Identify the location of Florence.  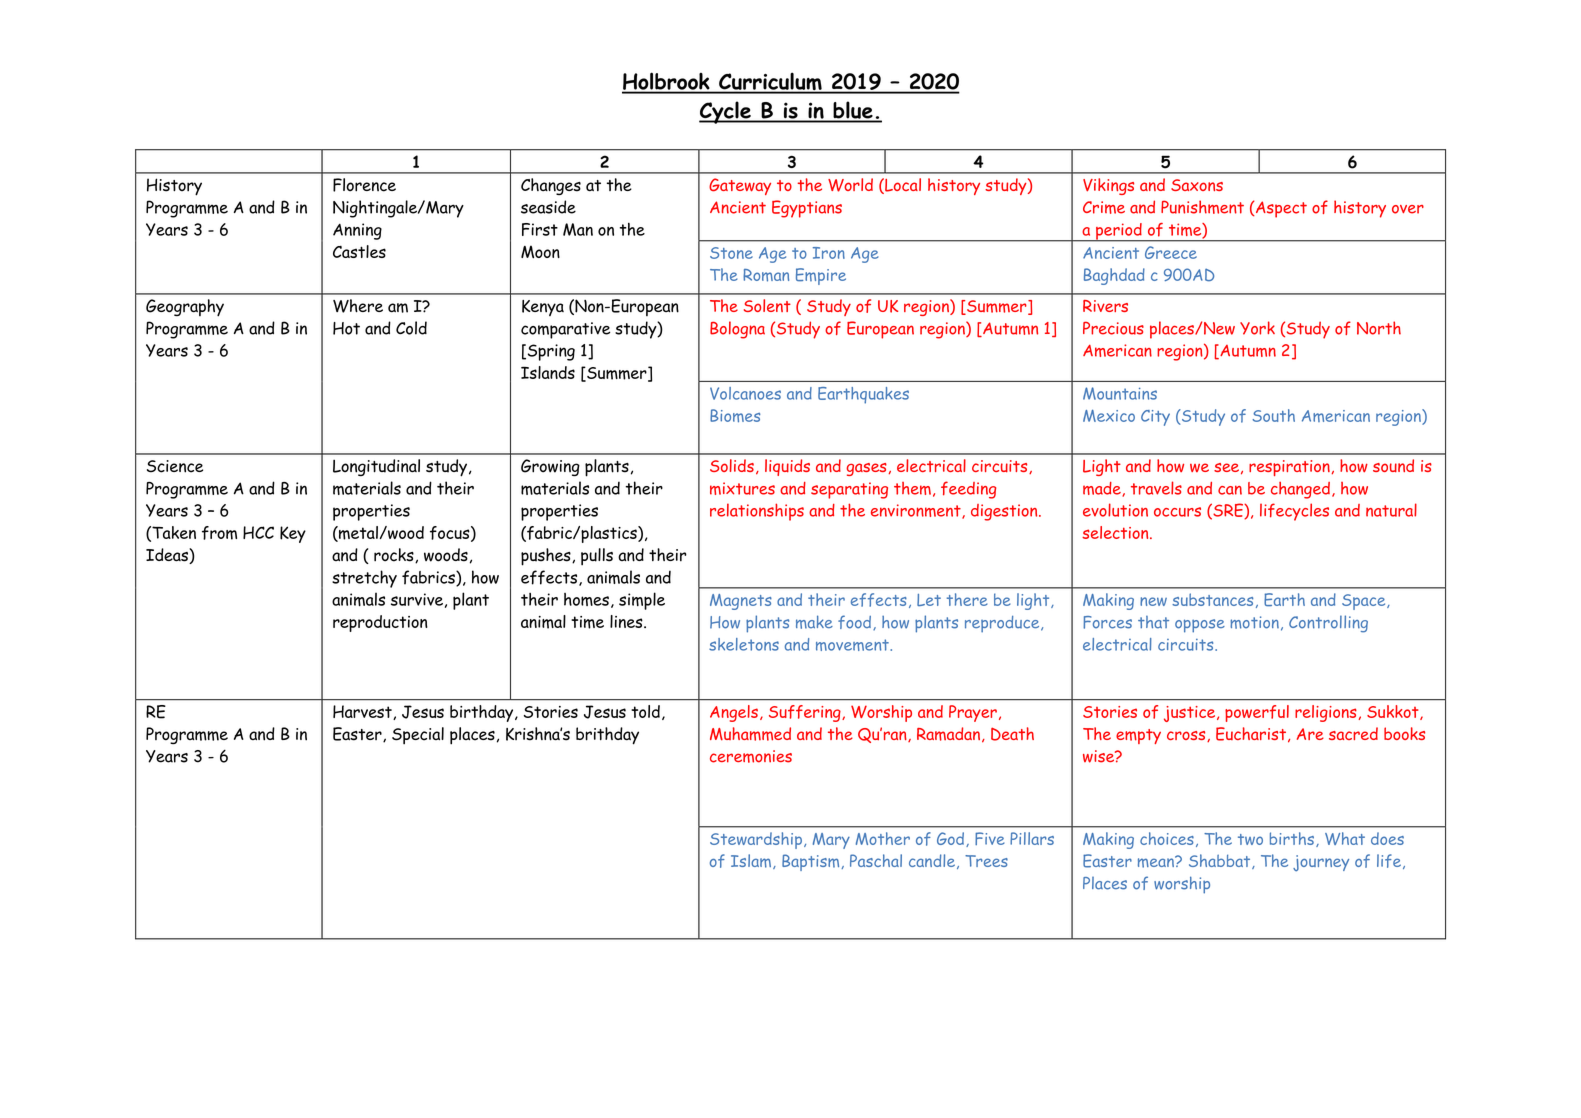
(364, 185).
